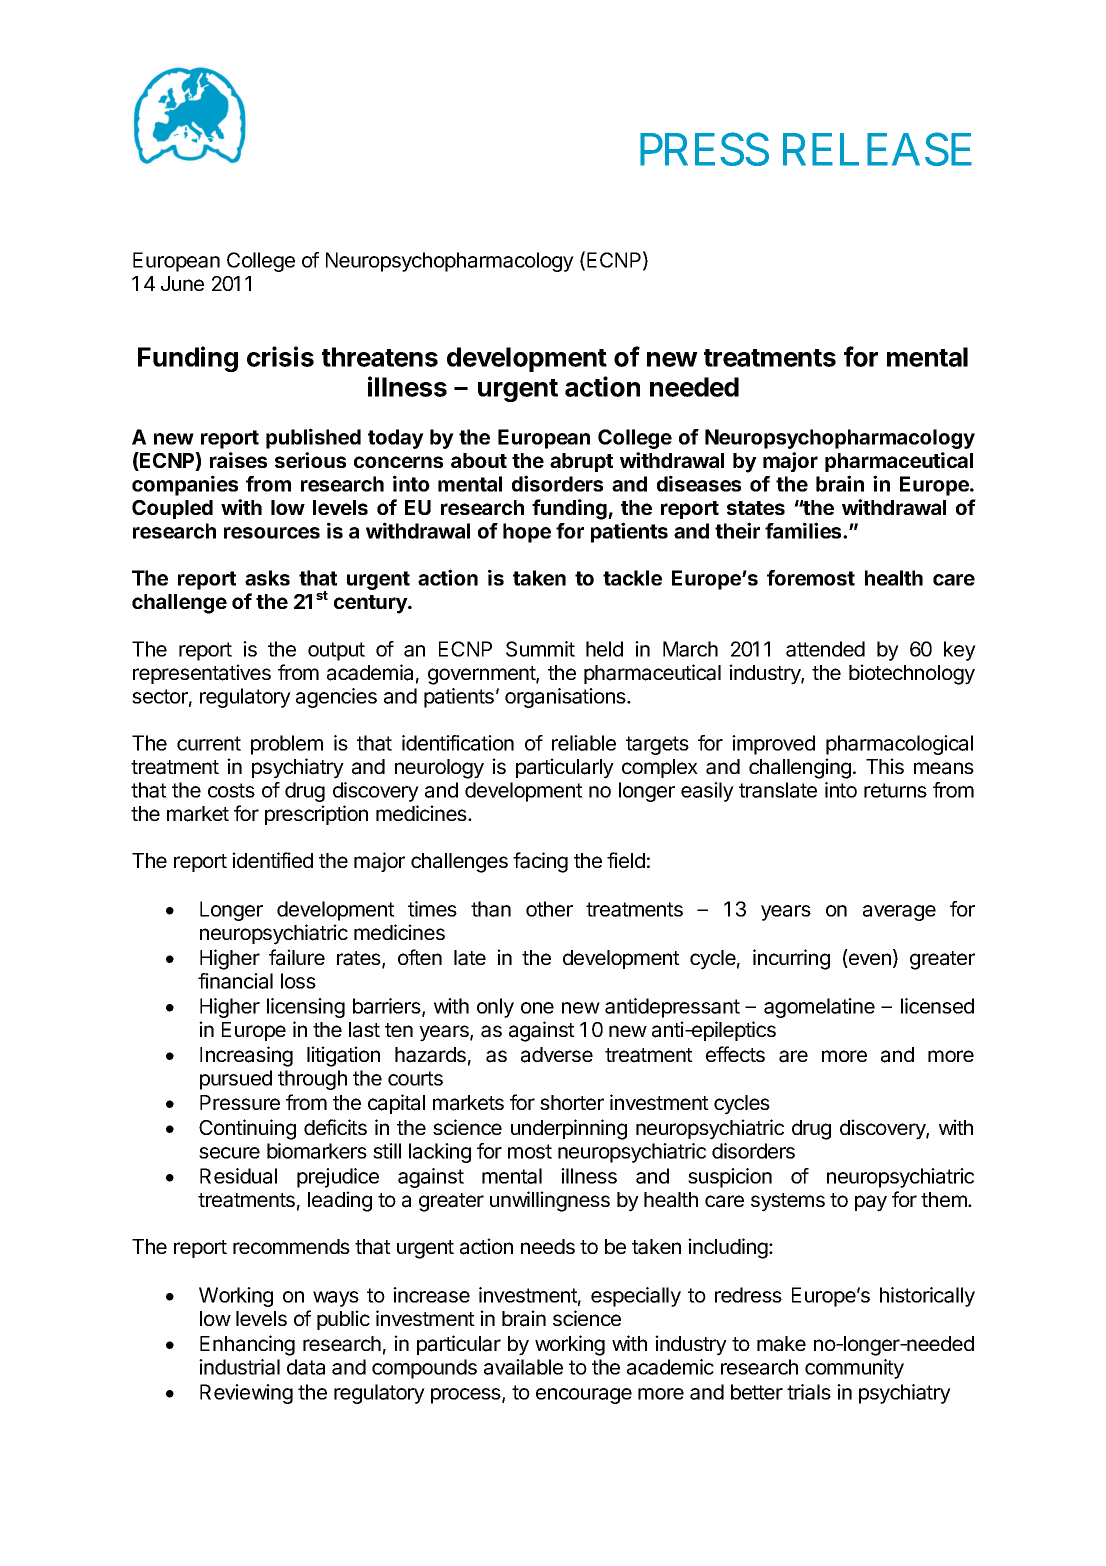 The height and width of the image is (1566, 1106). What do you see at coordinates (238, 460) in the image?
I see `raises` at bounding box center [238, 460].
